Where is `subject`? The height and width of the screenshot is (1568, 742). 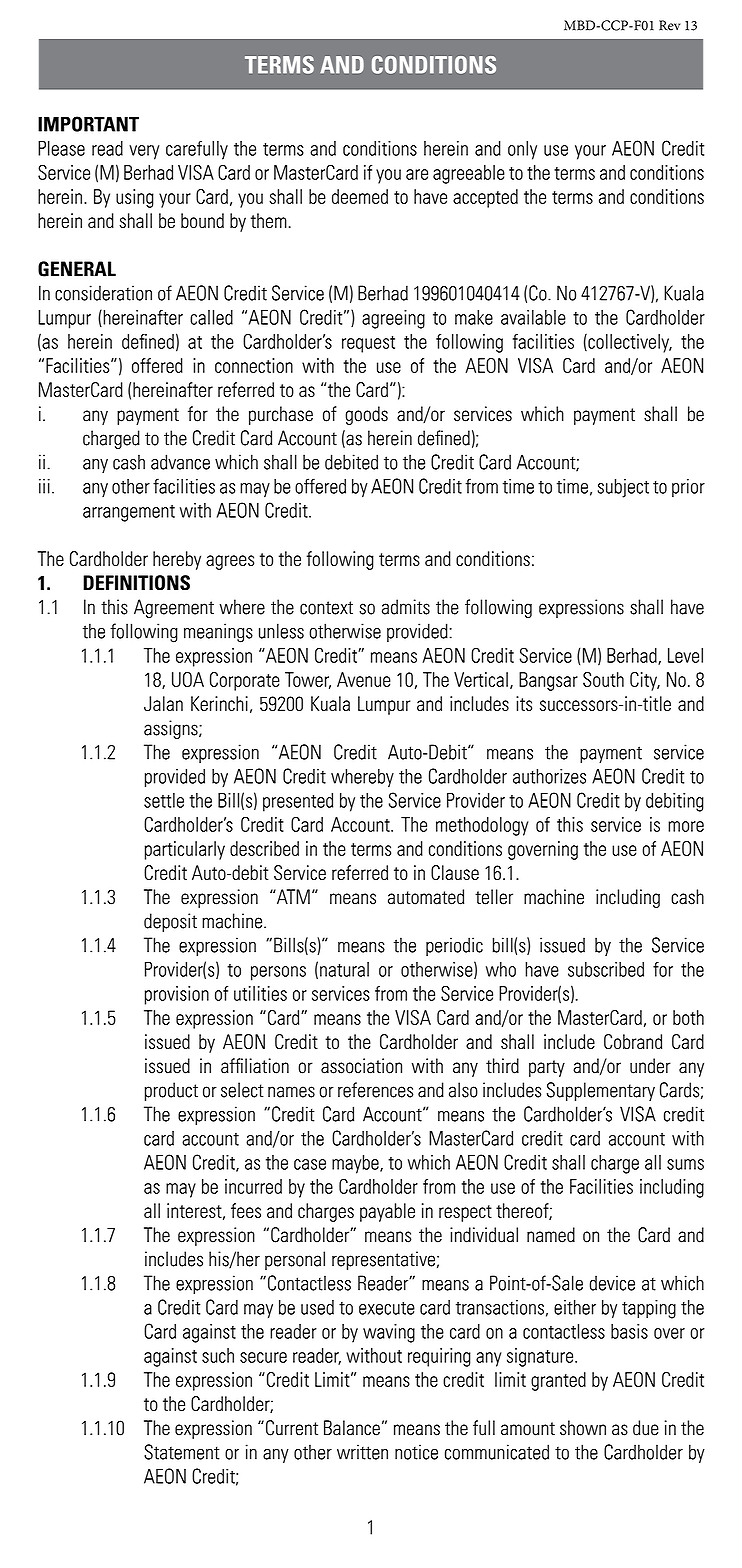
subject is located at coordinates (623, 488).
